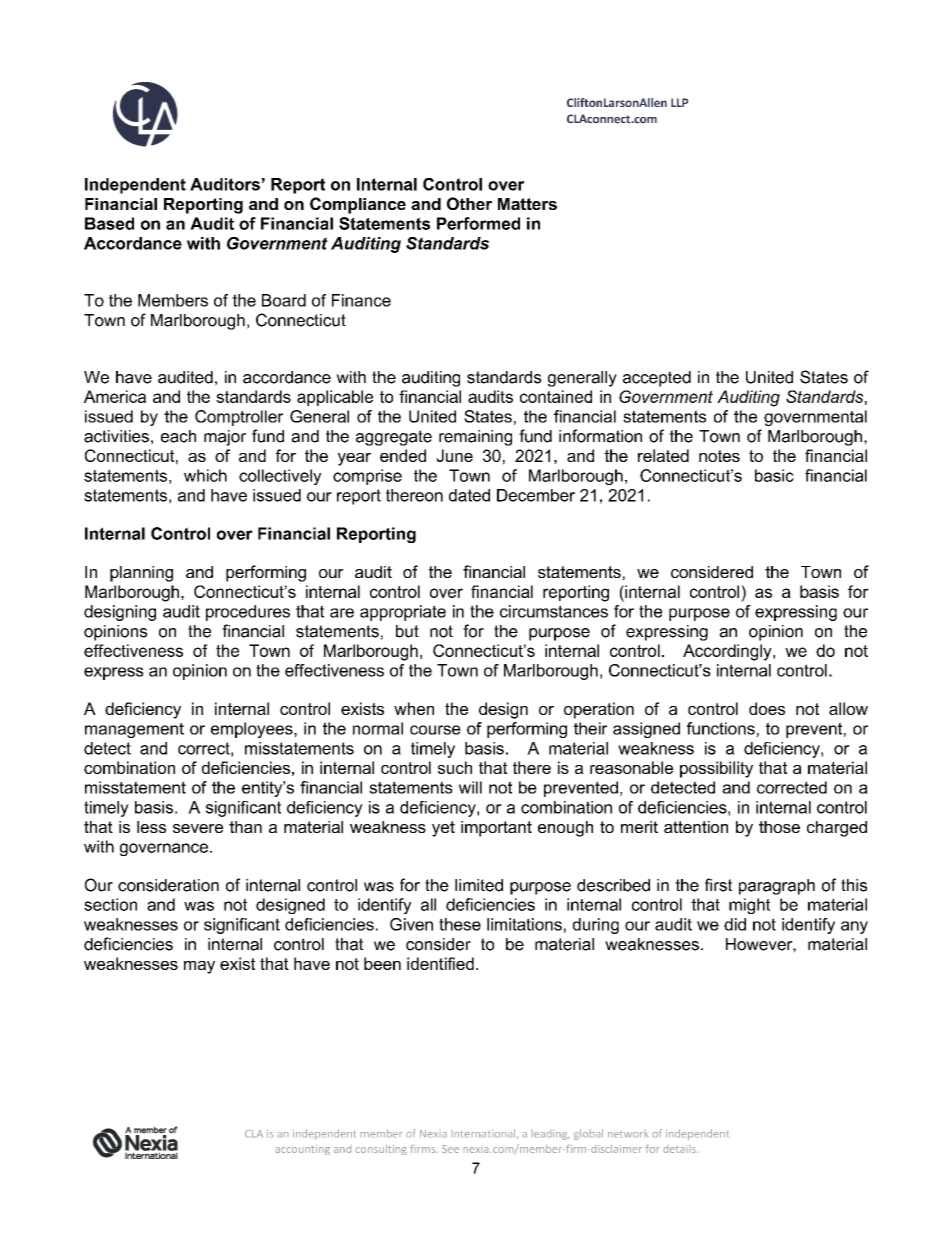 The image size is (952, 1233). I want to click on Other, so click(469, 203).
